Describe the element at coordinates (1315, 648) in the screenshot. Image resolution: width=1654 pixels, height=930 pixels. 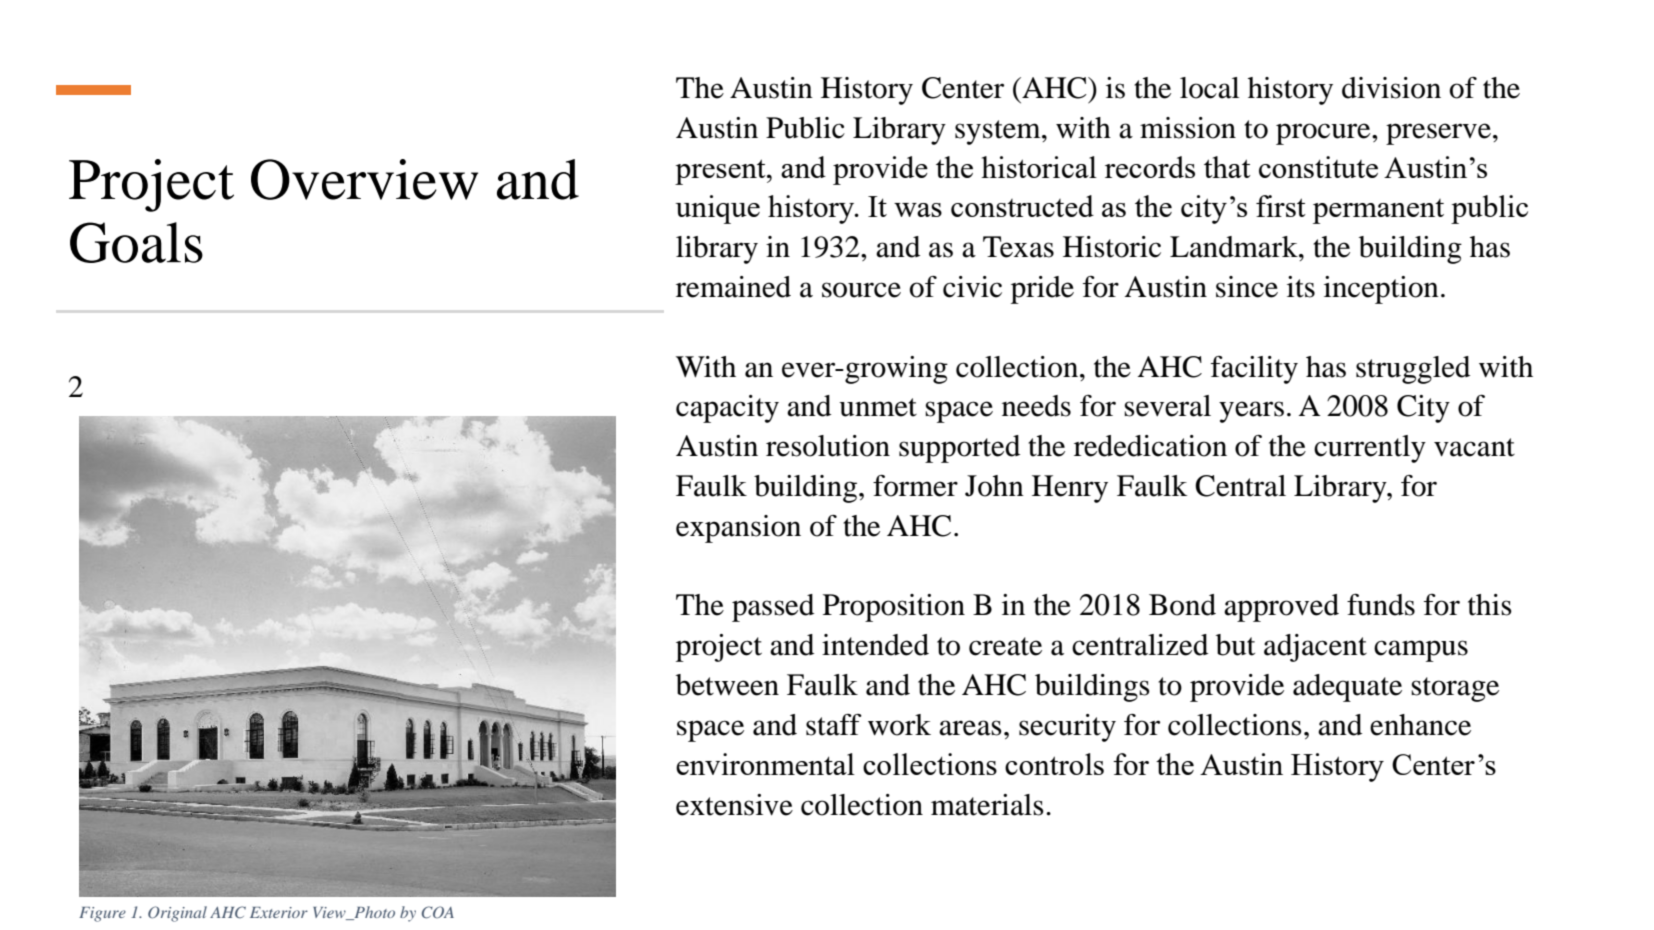
I see `adjacent` at that location.
